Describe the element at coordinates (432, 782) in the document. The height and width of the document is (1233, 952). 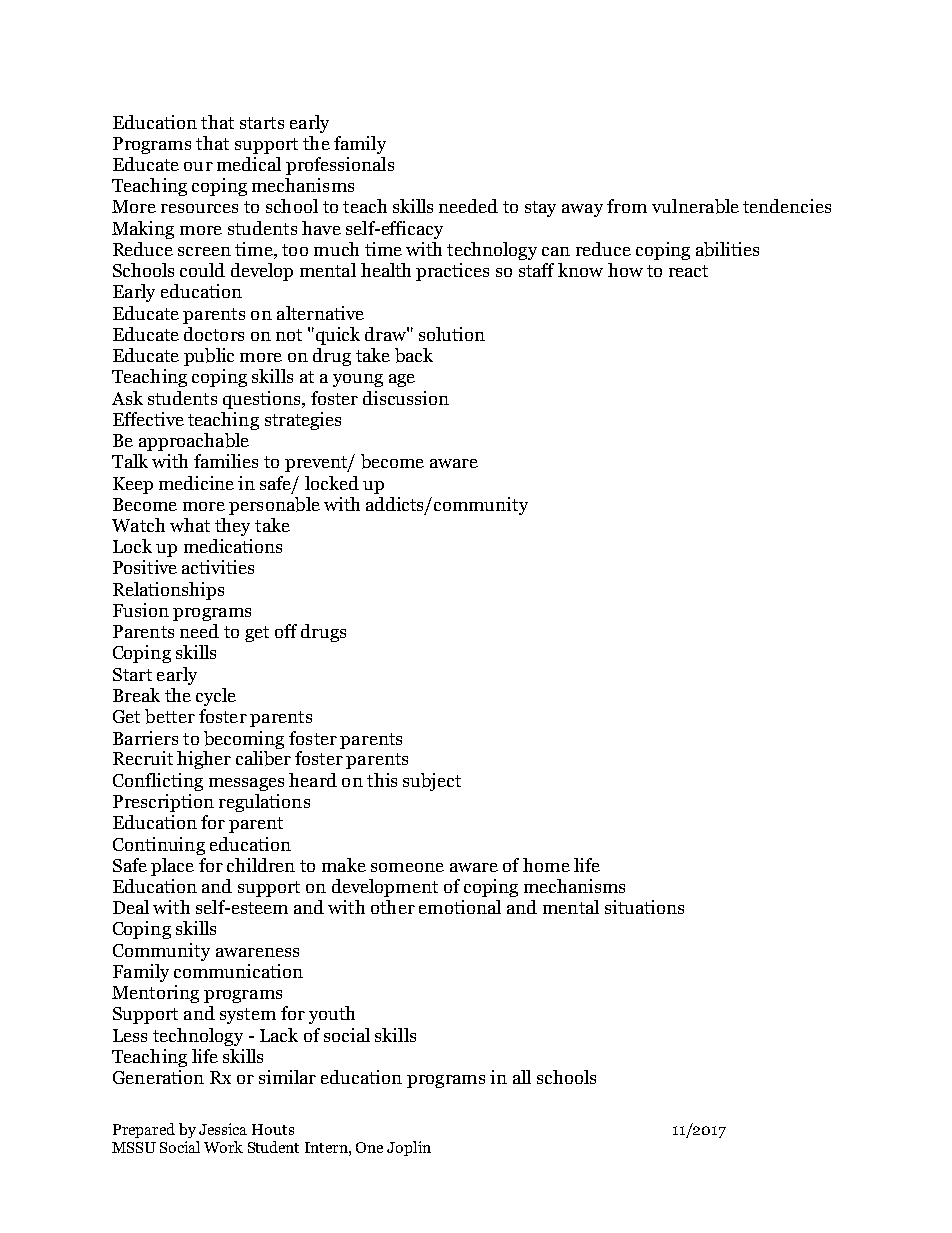
I see `subject` at that location.
